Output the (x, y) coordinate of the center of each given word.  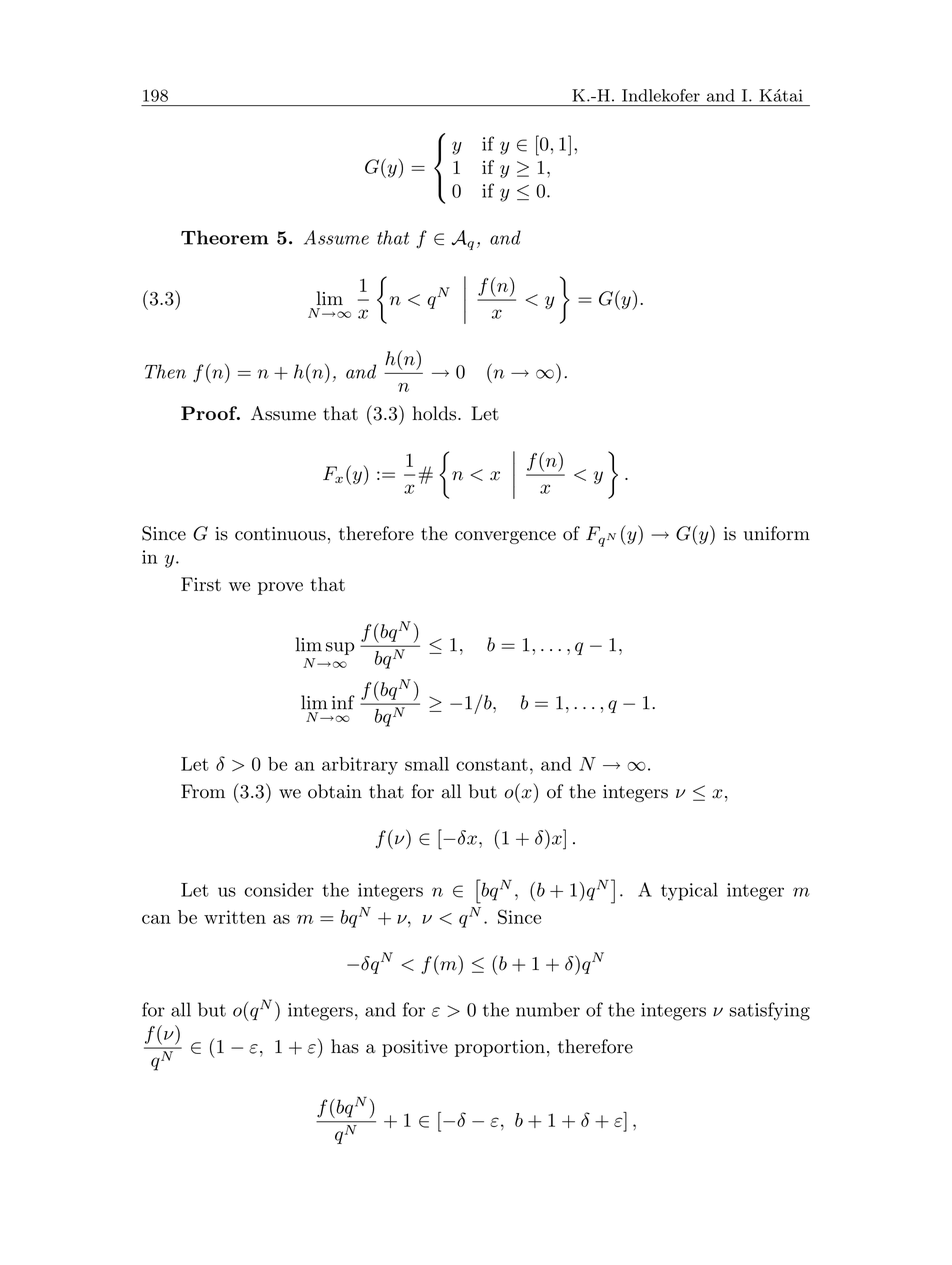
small (427, 764)
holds (434, 413)
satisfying (769, 1011)
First (201, 584)
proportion (500, 1048)
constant (492, 764)
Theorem (225, 237)
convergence (505, 537)
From (203, 791)
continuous (280, 534)
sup (340, 648)
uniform (777, 533)
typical (689, 891)
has (345, 1046)
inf (343, 702)
